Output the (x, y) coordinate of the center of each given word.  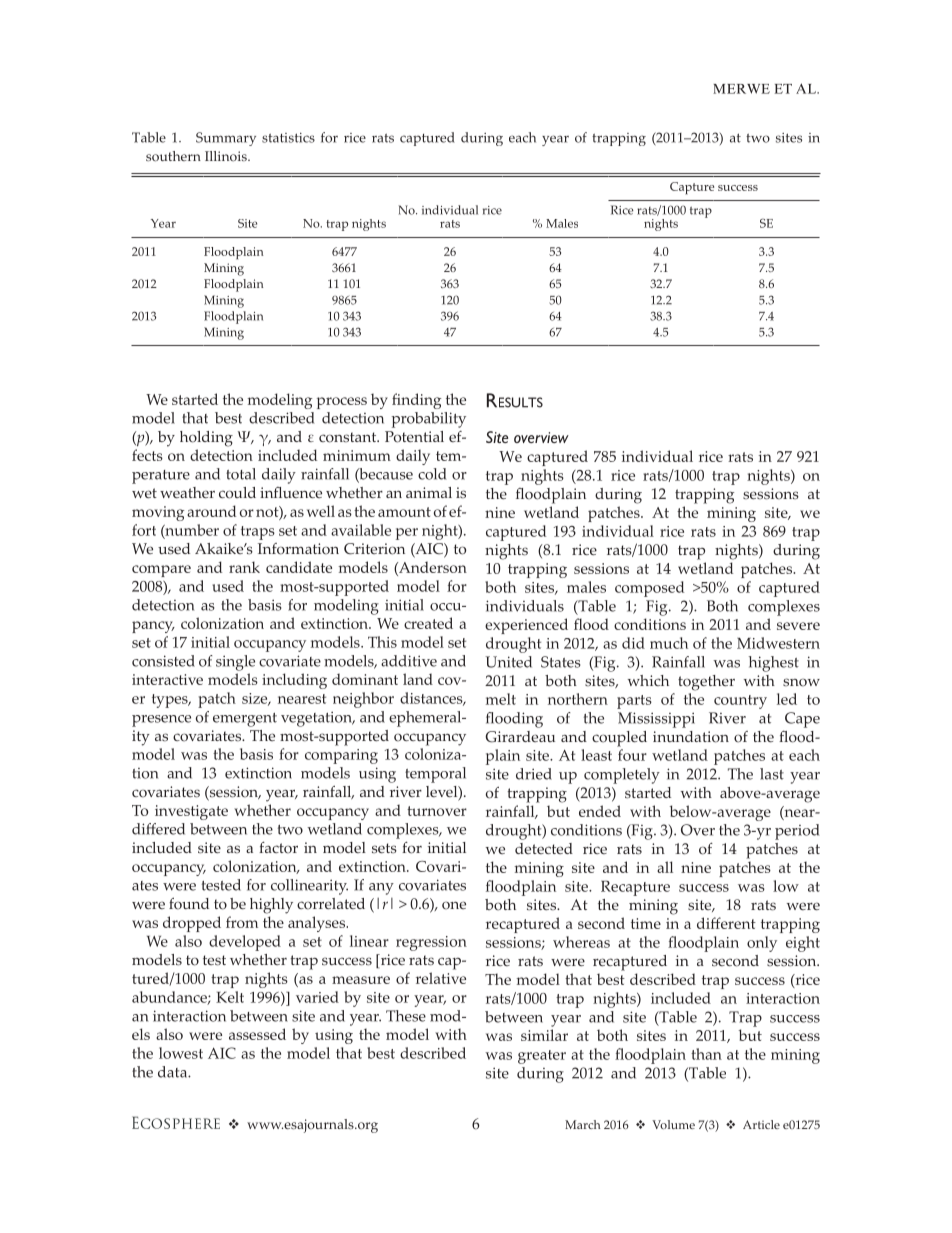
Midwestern (778, 643)
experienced (526, 626)
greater (542, 1057)
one (454, 905)
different (726, 923)
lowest (181, 1053)
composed (649, 589)
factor (278, 848)
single (235, 663)
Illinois (227, 156)
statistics (288, 138)
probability (429, 420)
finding (416, 401)
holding (206, 439)
